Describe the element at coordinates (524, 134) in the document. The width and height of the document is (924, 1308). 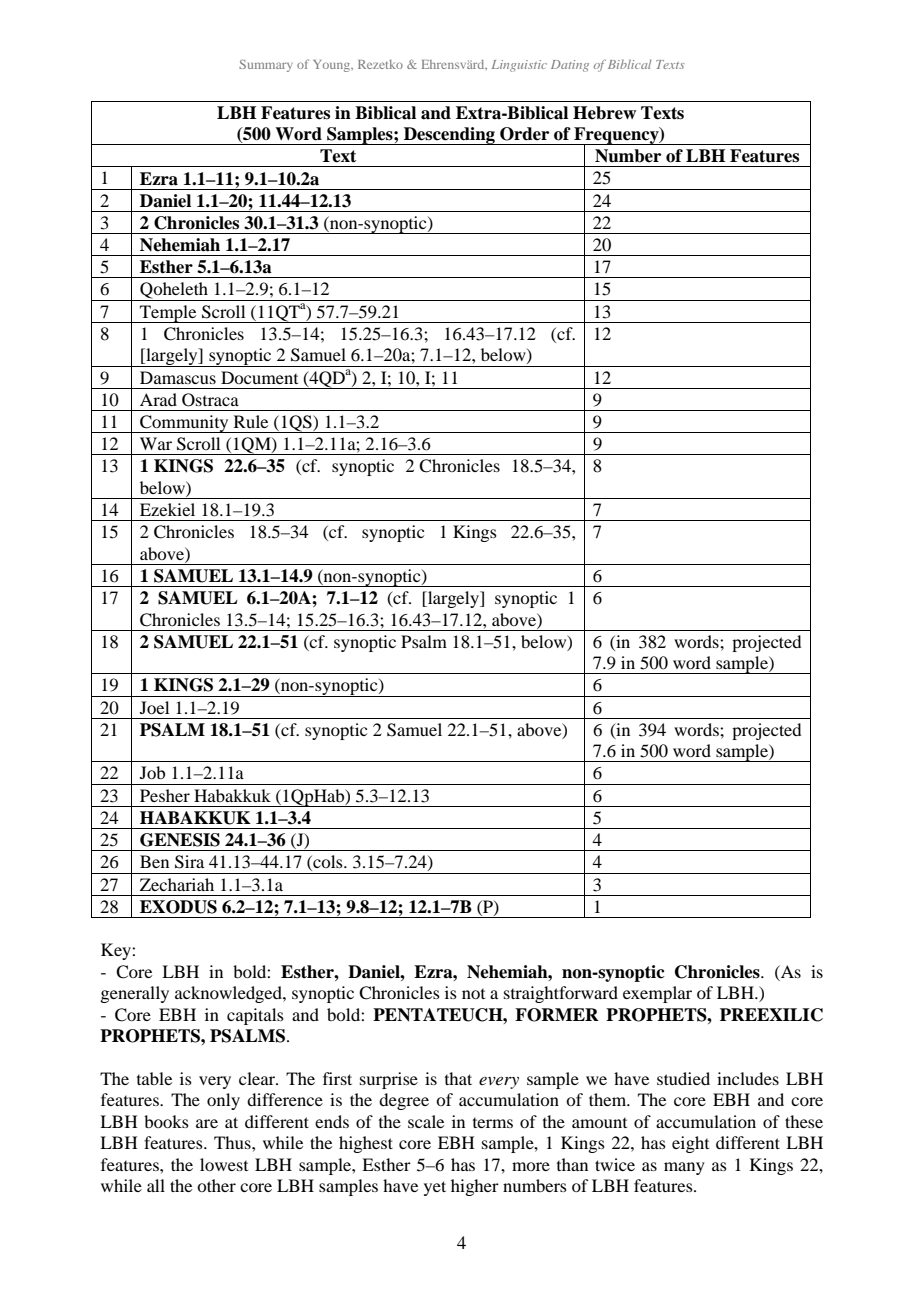
I see `Order` at that location.
